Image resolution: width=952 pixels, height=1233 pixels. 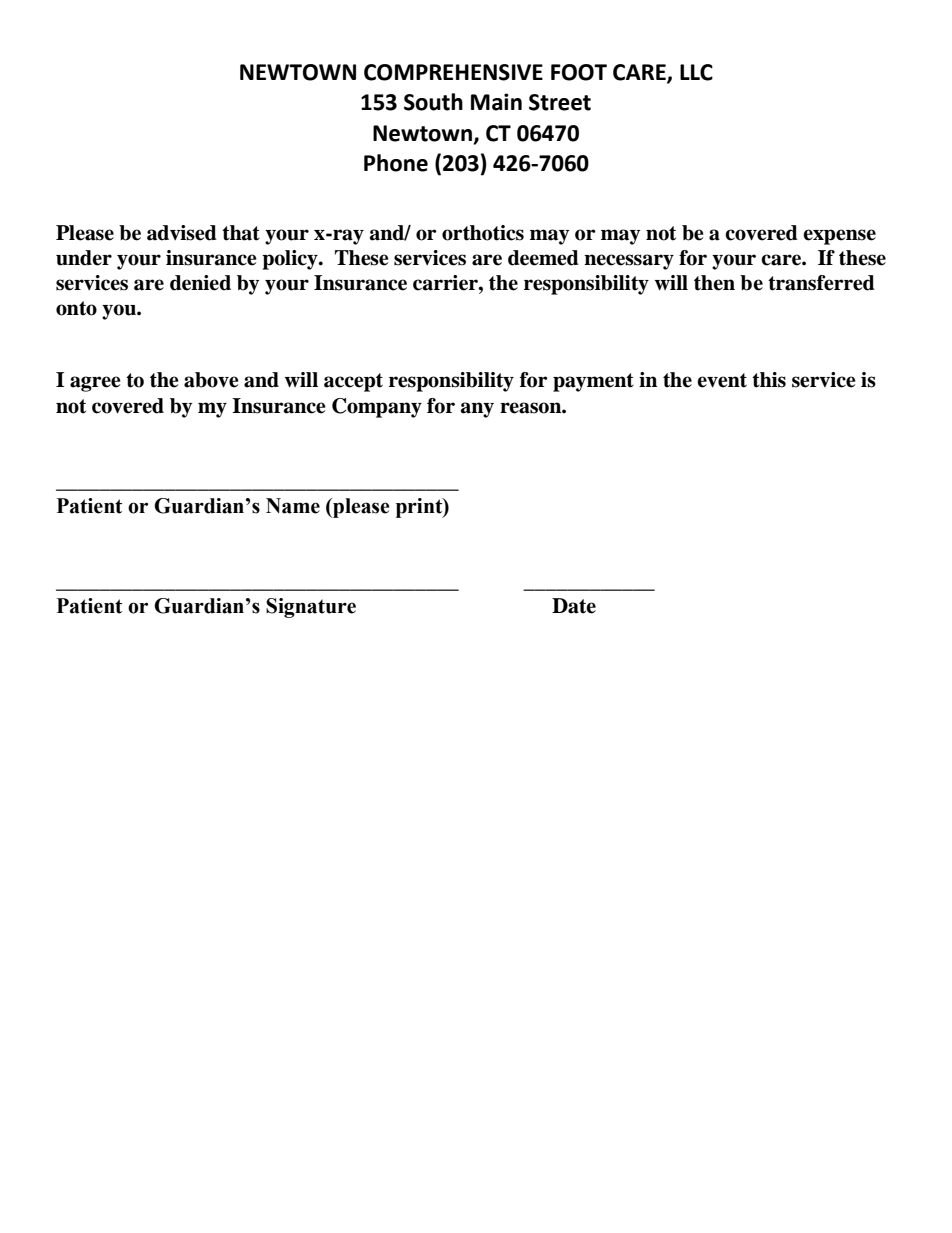 I want to click on South, so click(x=433, y=102).
